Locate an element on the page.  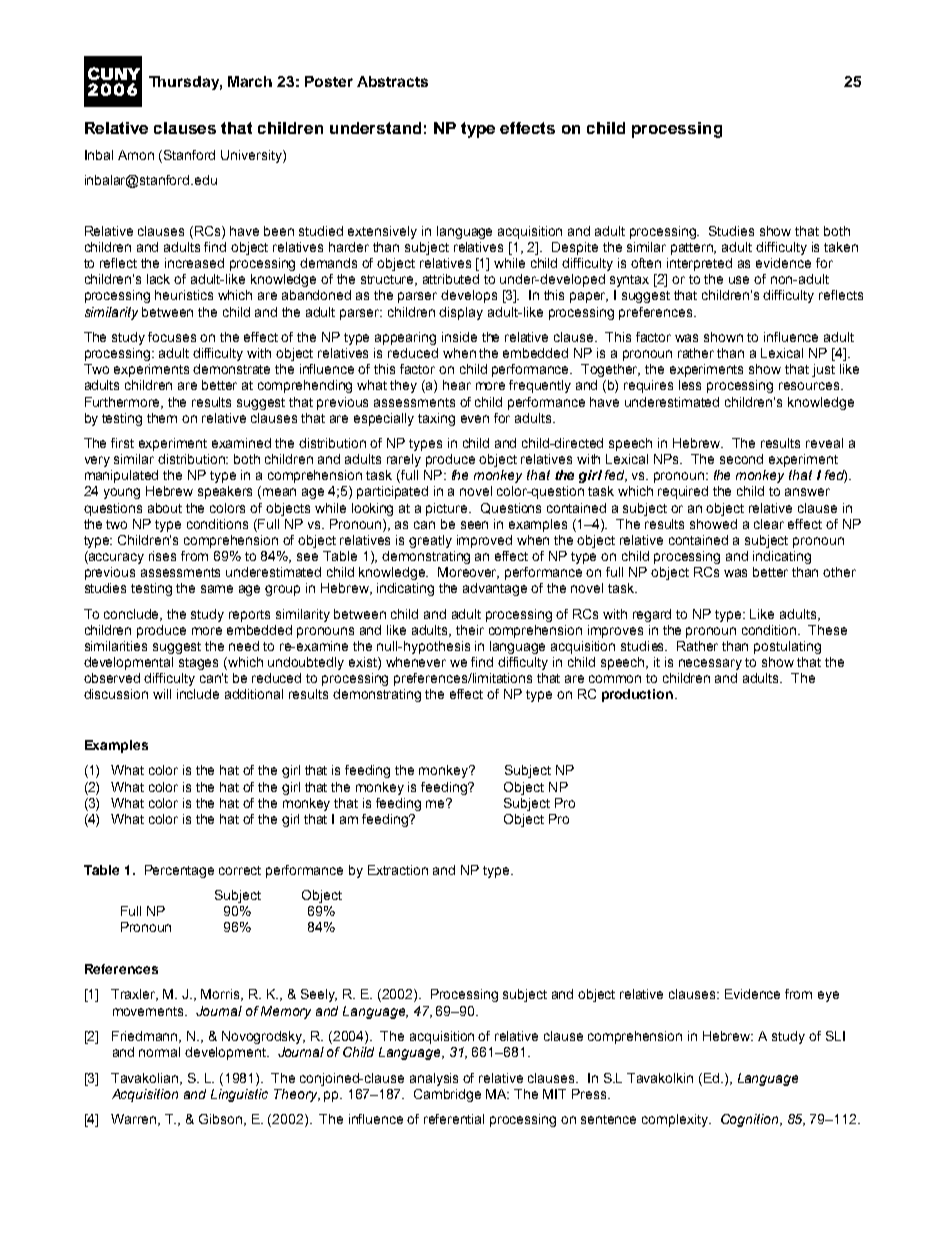
pattern is located at coordinates (693, 249).
